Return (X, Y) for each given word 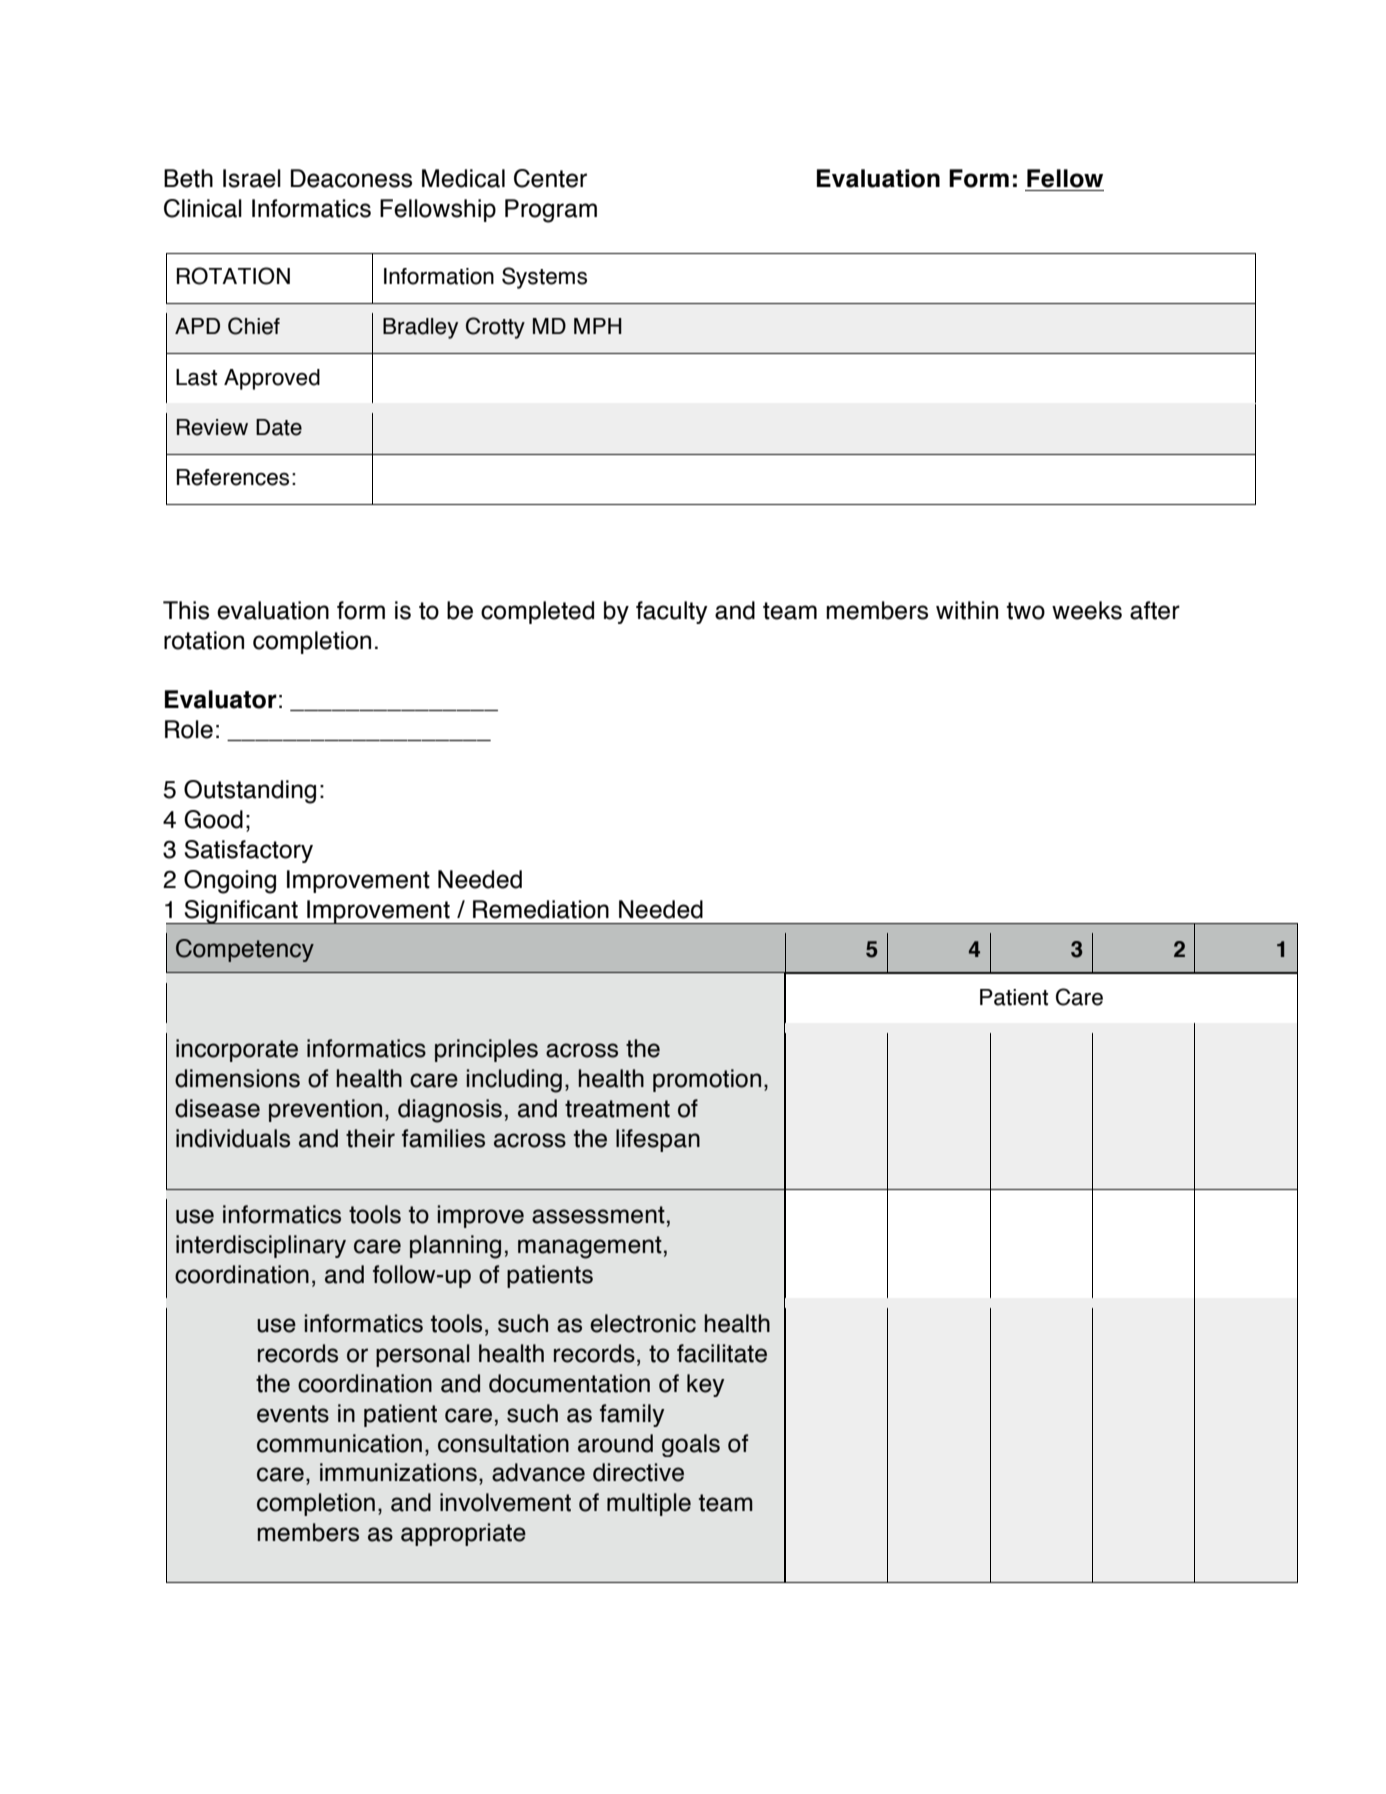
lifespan (658, 1140)
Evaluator (221, 699)
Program (551, 211)
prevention (325, 1110)
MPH (598, 326)
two (1026, 611)
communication (339, 1443)
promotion (707, 1080)
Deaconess (351, 178)
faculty (672, 612)
